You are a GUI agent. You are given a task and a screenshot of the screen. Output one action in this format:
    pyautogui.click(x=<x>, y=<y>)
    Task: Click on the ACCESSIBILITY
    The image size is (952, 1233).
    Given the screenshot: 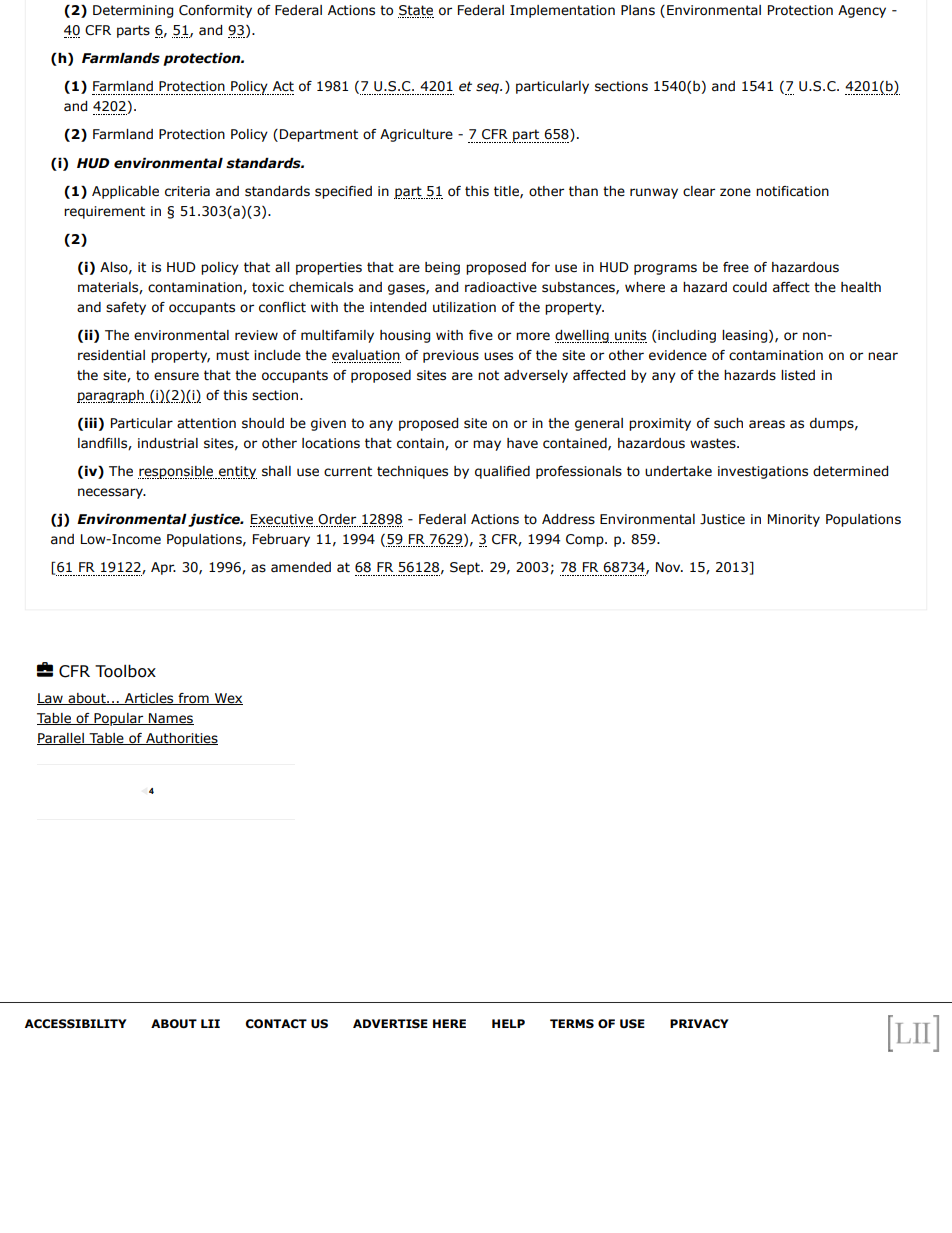 What is the action you would take?
    pyautogui.click(x=76, y=1024)
